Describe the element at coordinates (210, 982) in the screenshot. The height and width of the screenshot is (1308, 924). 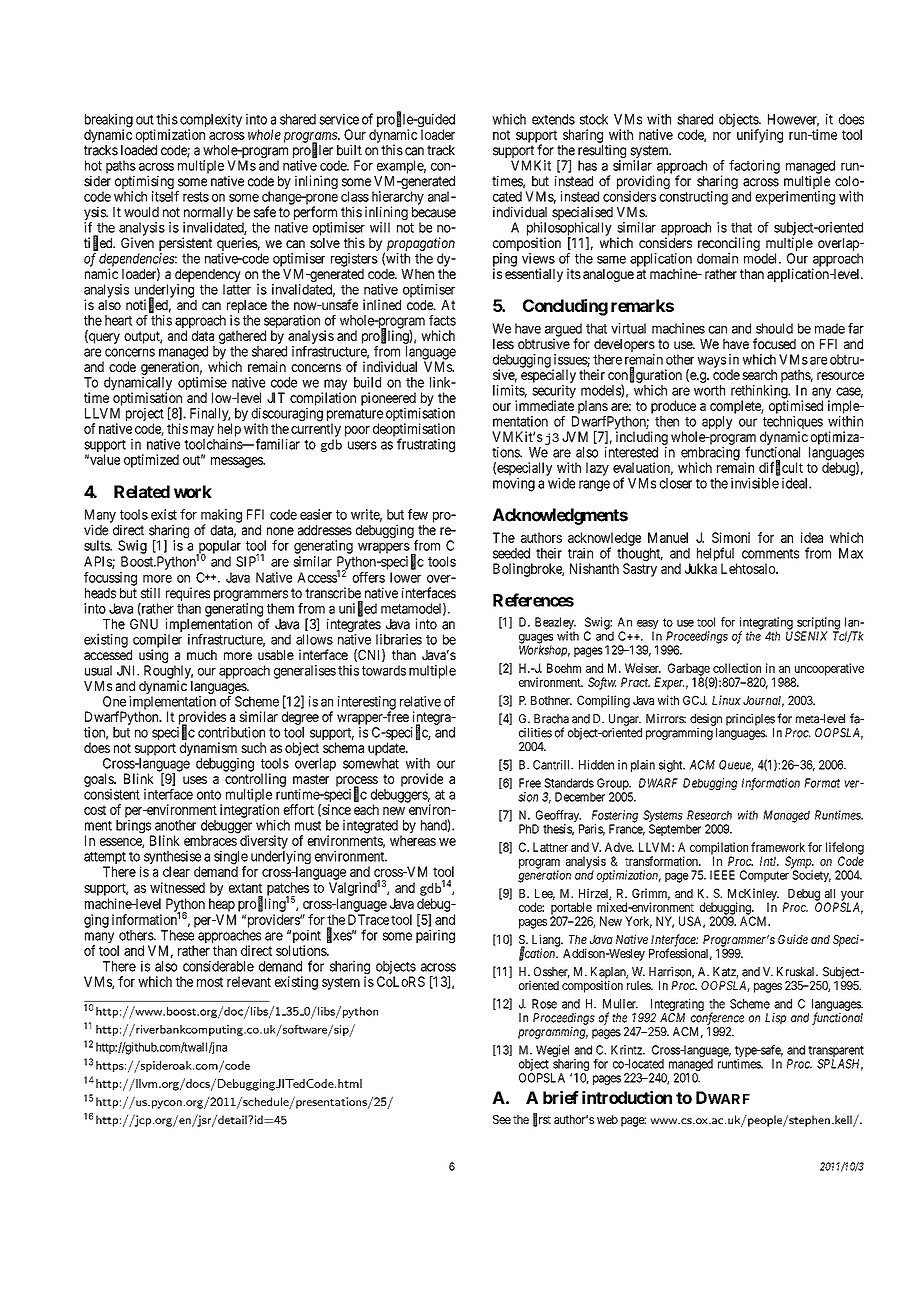
I see `most` at that location.
